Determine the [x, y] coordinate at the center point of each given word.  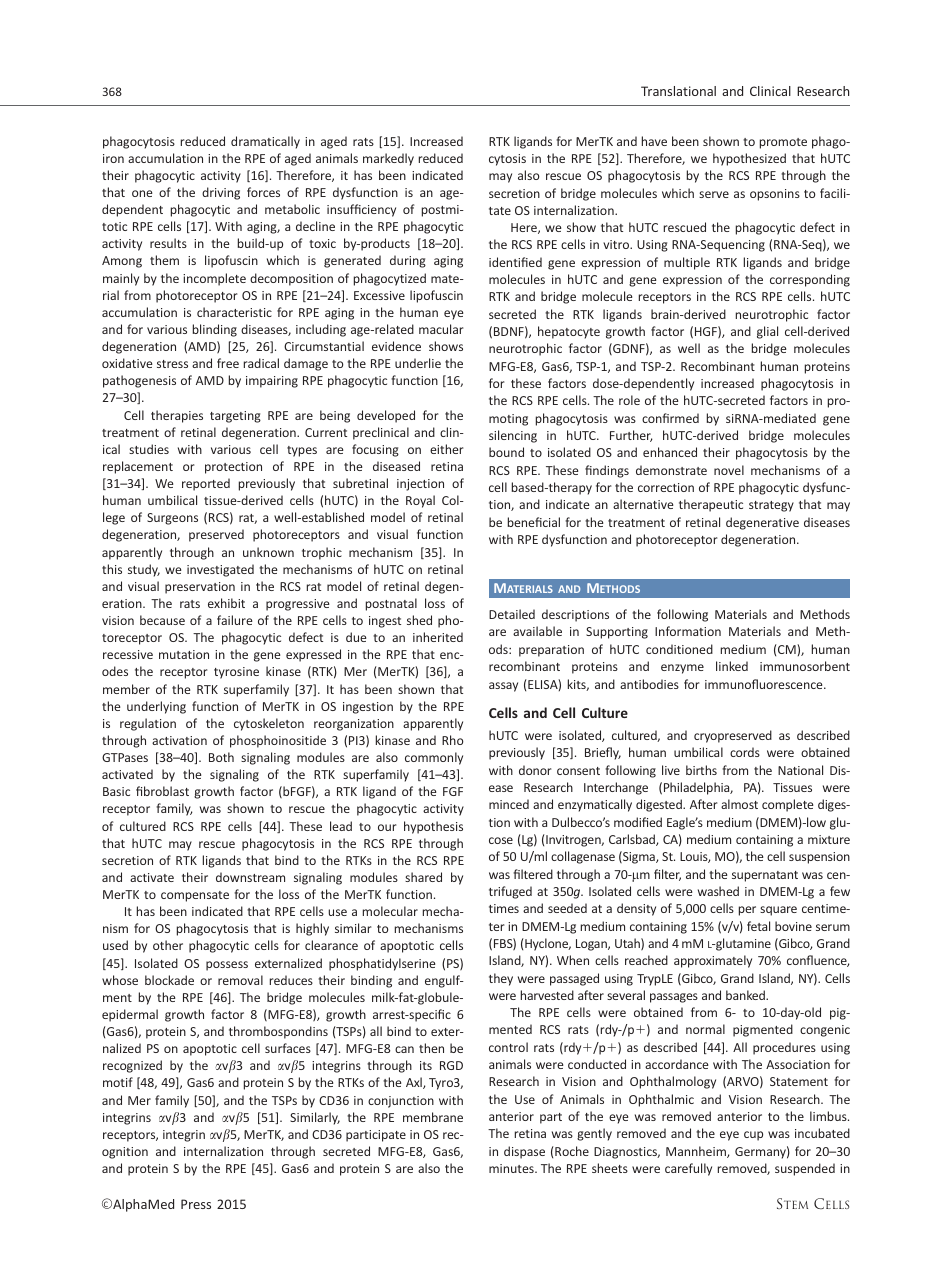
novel [729, 470]
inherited [438, 637]
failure [234, 620]
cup [753, 1136]
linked [732, 666]
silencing [513, 436]
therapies [177, 416]
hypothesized [749, 159]
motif [118, 1082]
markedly [388, 159]
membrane [433, 1117]
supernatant [765, 876]
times [504, 908]
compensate [195, 896]
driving [221, 193]
